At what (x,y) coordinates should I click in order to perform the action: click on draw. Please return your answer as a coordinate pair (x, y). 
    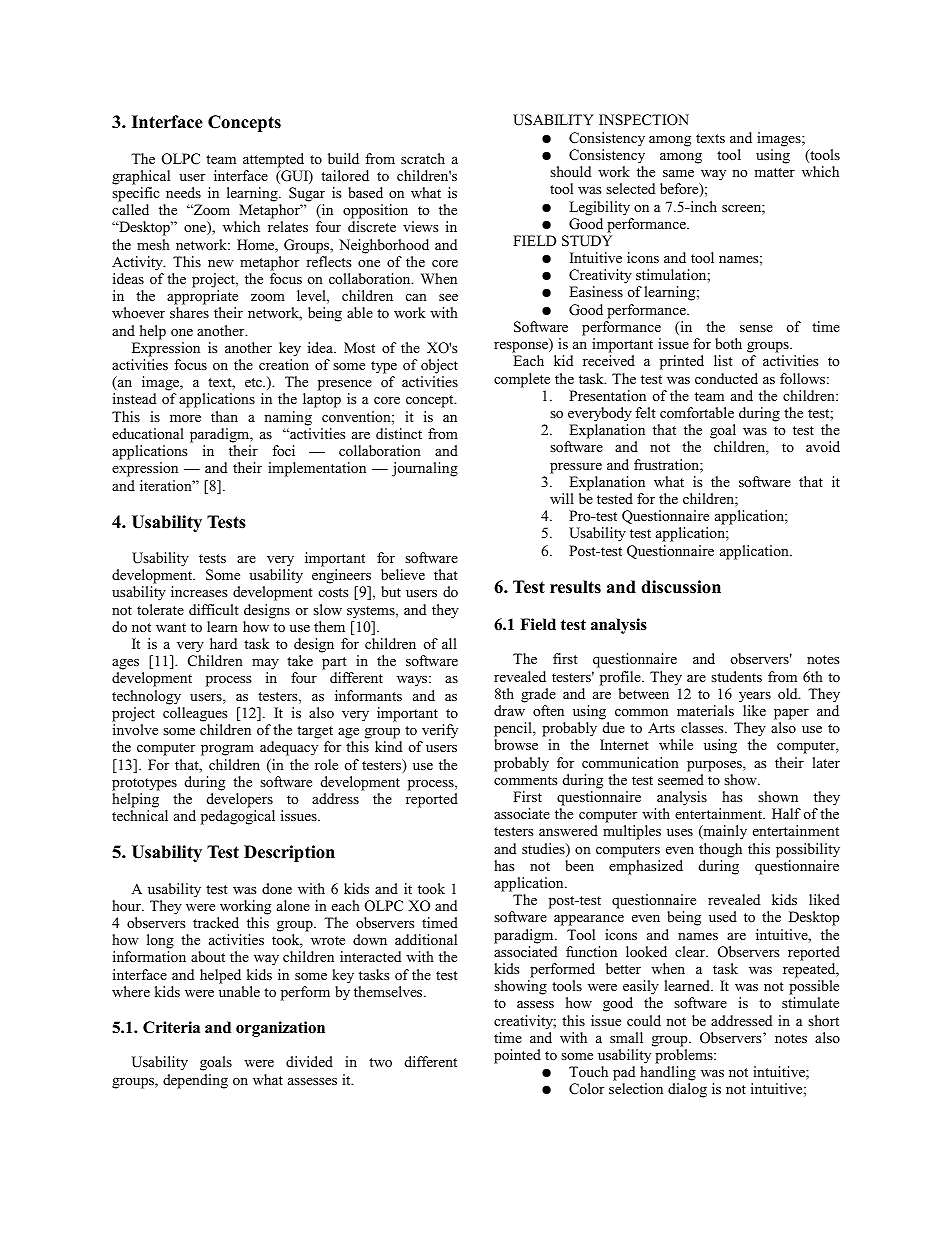
    Looking at the image, I should click on (509, 710).
